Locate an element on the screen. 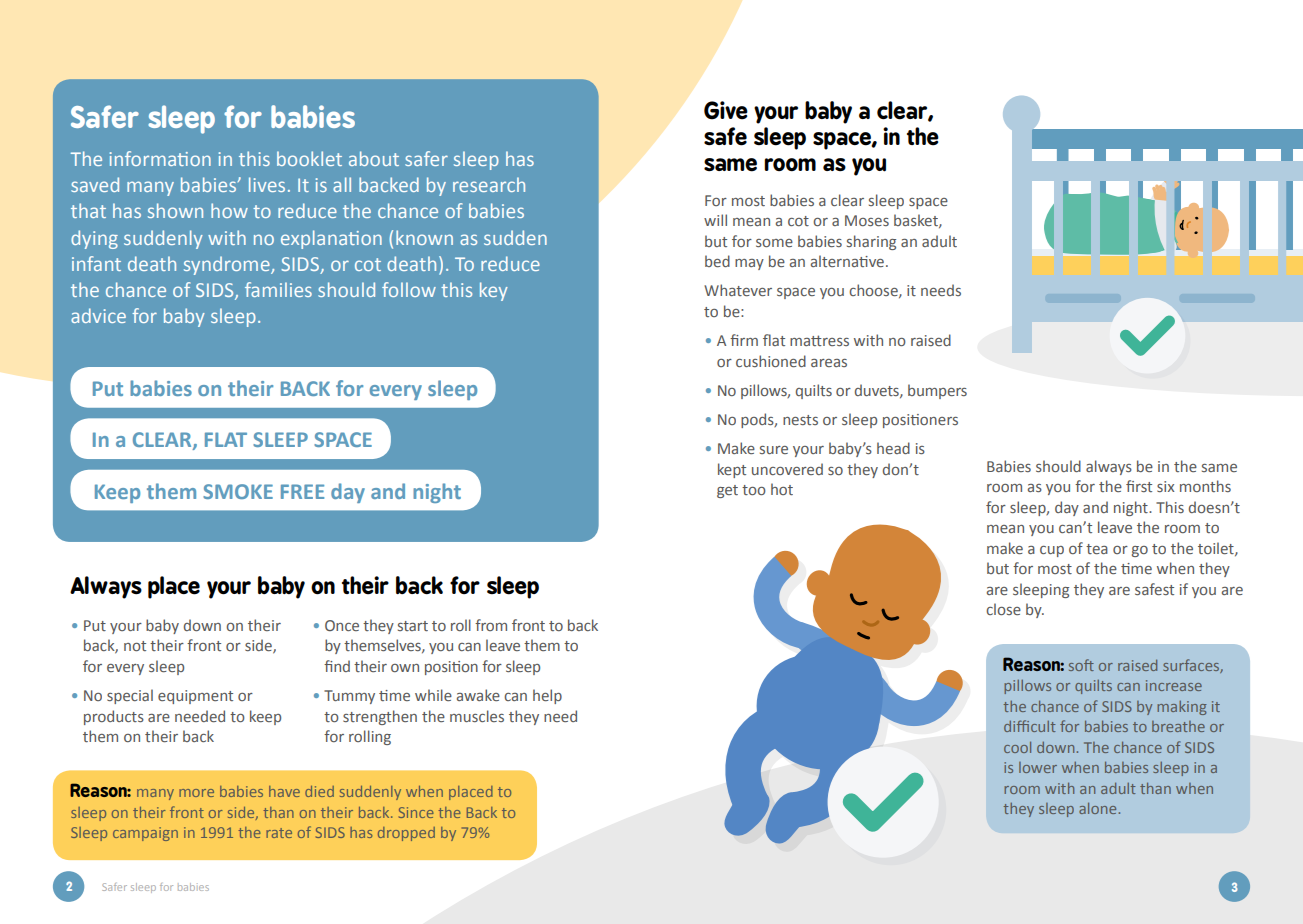 Image resolution: width=1303 pixels, height=924 pixels. advice is located at coordinates (98, 315).
